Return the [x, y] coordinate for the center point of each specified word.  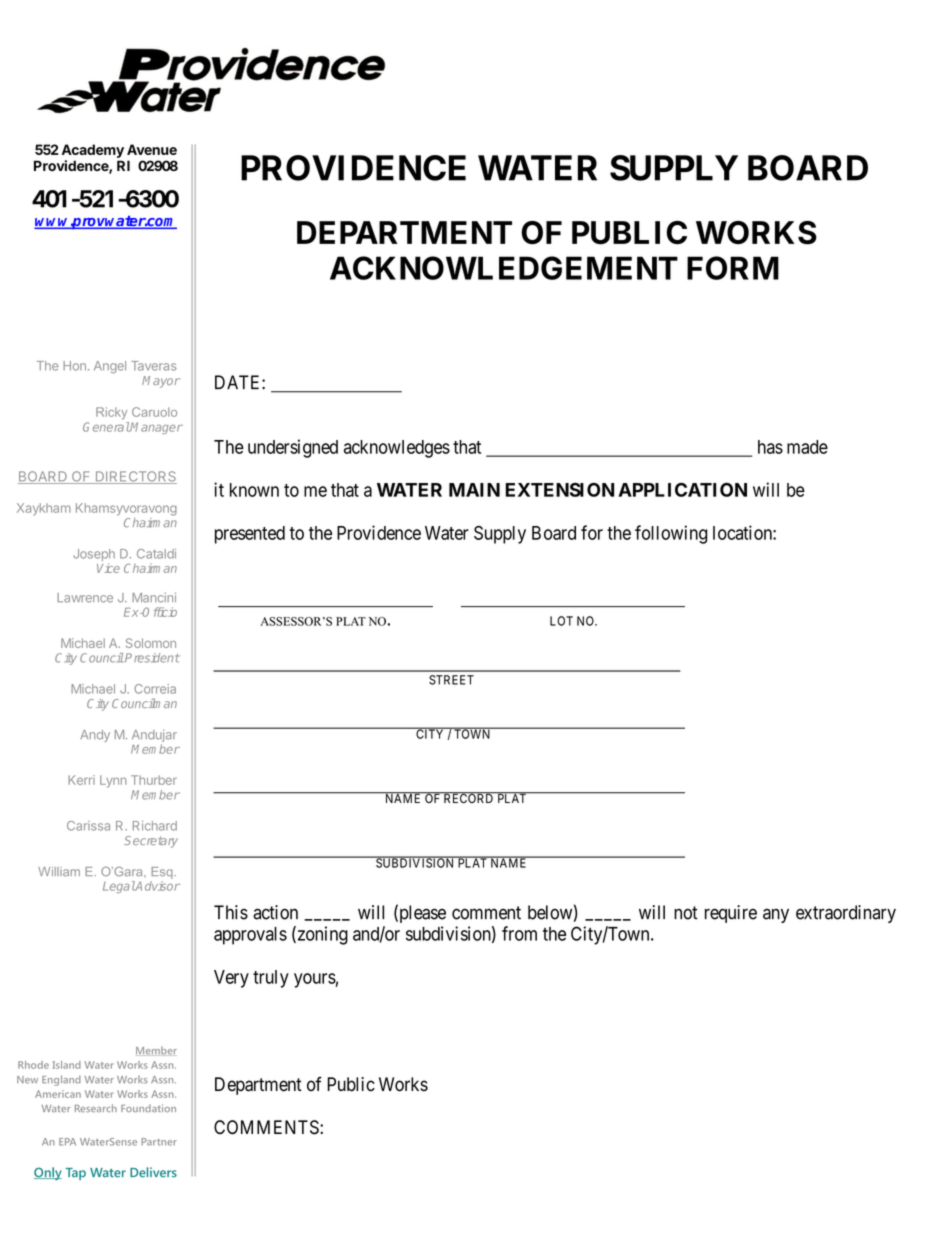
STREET [451, 680]
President [151, 658]
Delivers [153, 1172]
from [519, 933]
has [770, 447]
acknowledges [397, 449]
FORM [733, 268]
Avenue [152, 149]
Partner [159, 1142]
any [776, 916]
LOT [561, 621]
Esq [163, 873]
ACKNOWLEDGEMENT [504, 268]
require [731, 914]
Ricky [111, 413]
